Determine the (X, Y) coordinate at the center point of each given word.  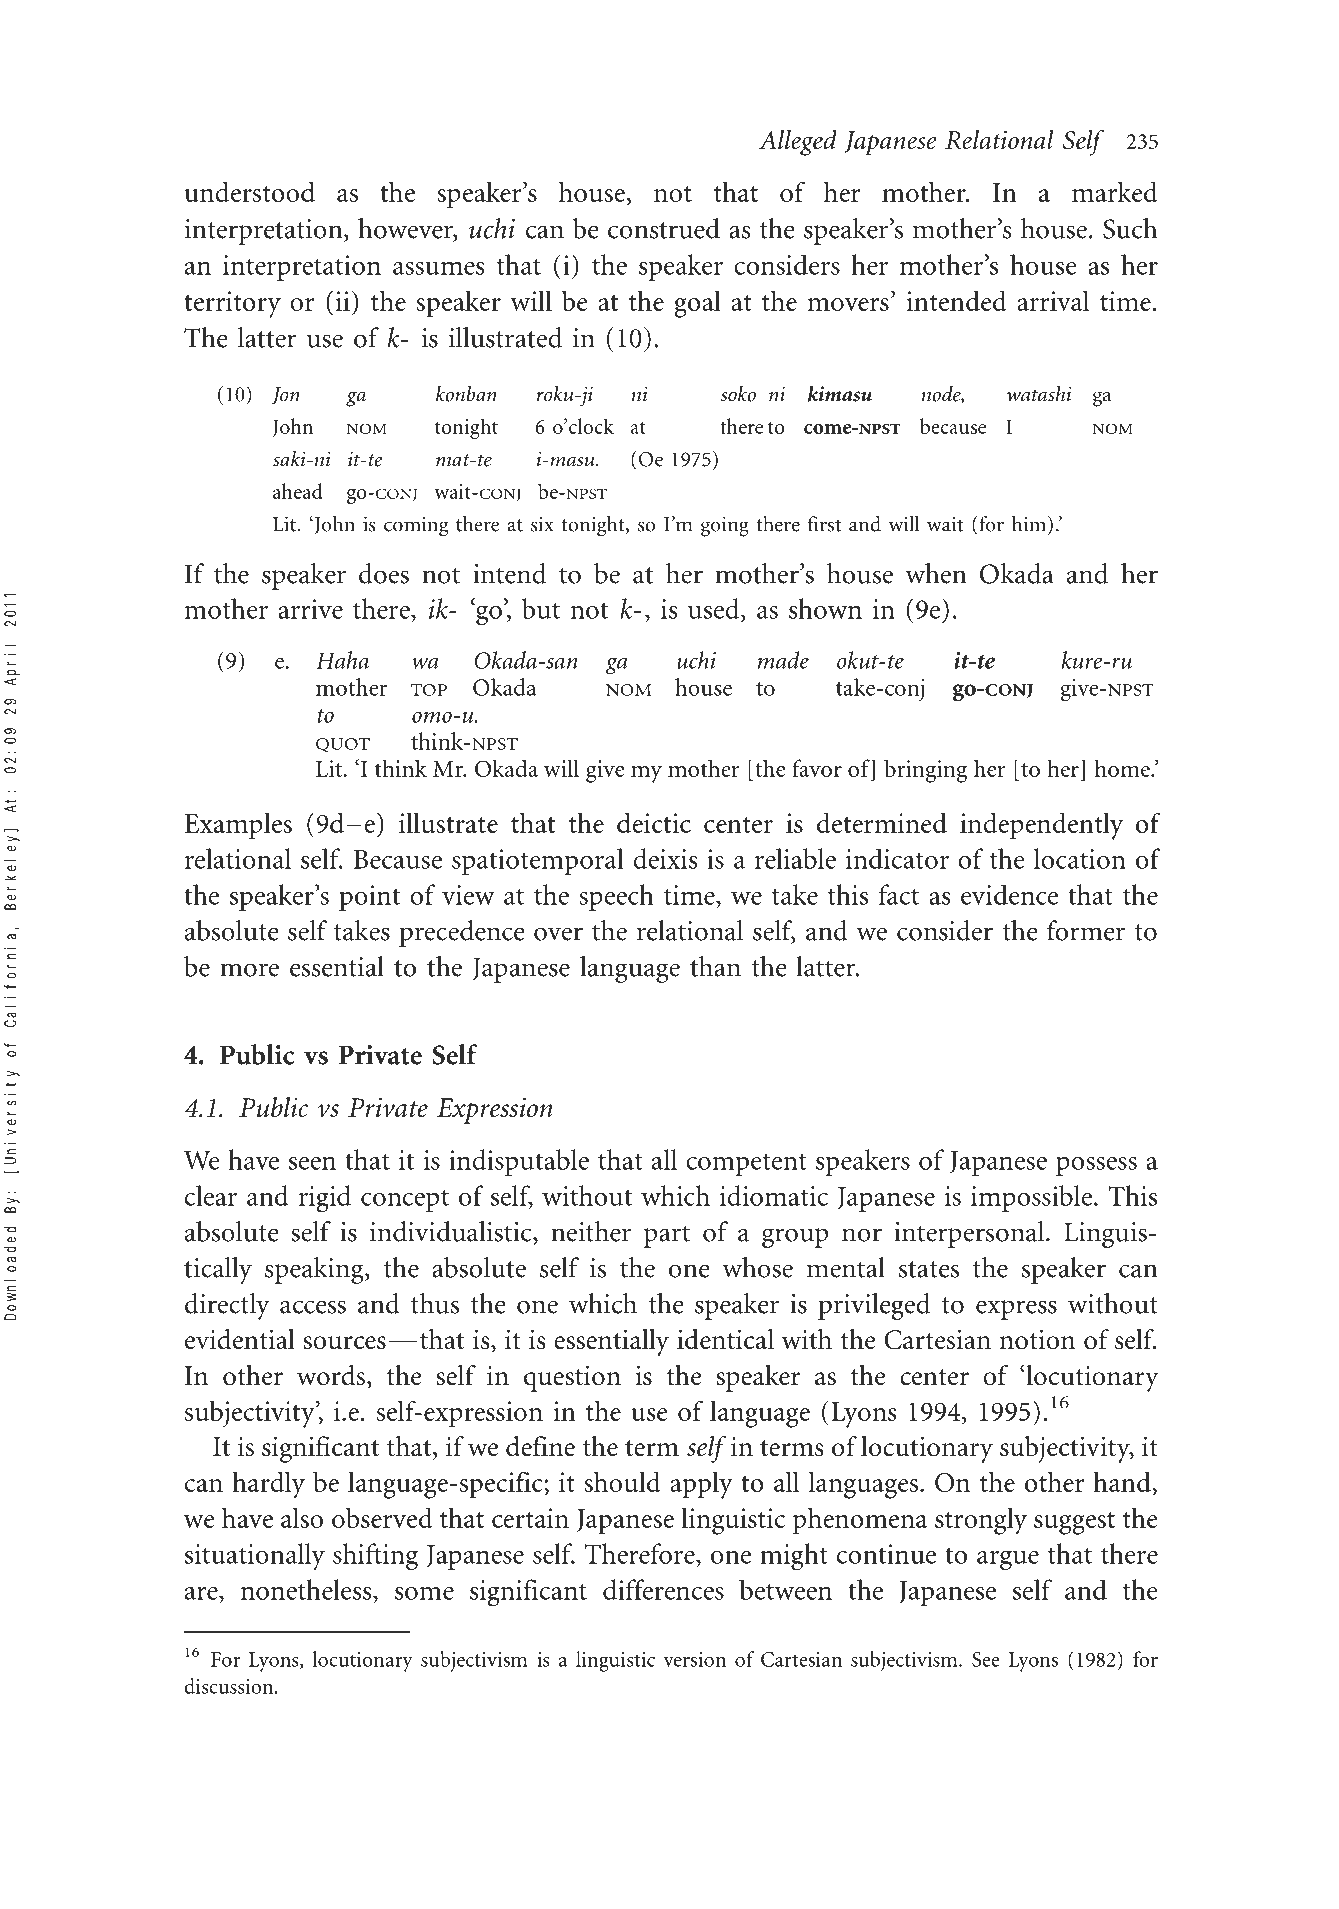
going (725, 526)
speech (616, 897)
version (694, 1659)
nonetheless (307, 1589)
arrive (310, 609)
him (1030, 525)
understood (250, 191)
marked (1115, 191)
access (313, 1307)
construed (664, 228)
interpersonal (970, 1234)
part (667, 1236)
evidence (1009, 894)
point (369, 898)
